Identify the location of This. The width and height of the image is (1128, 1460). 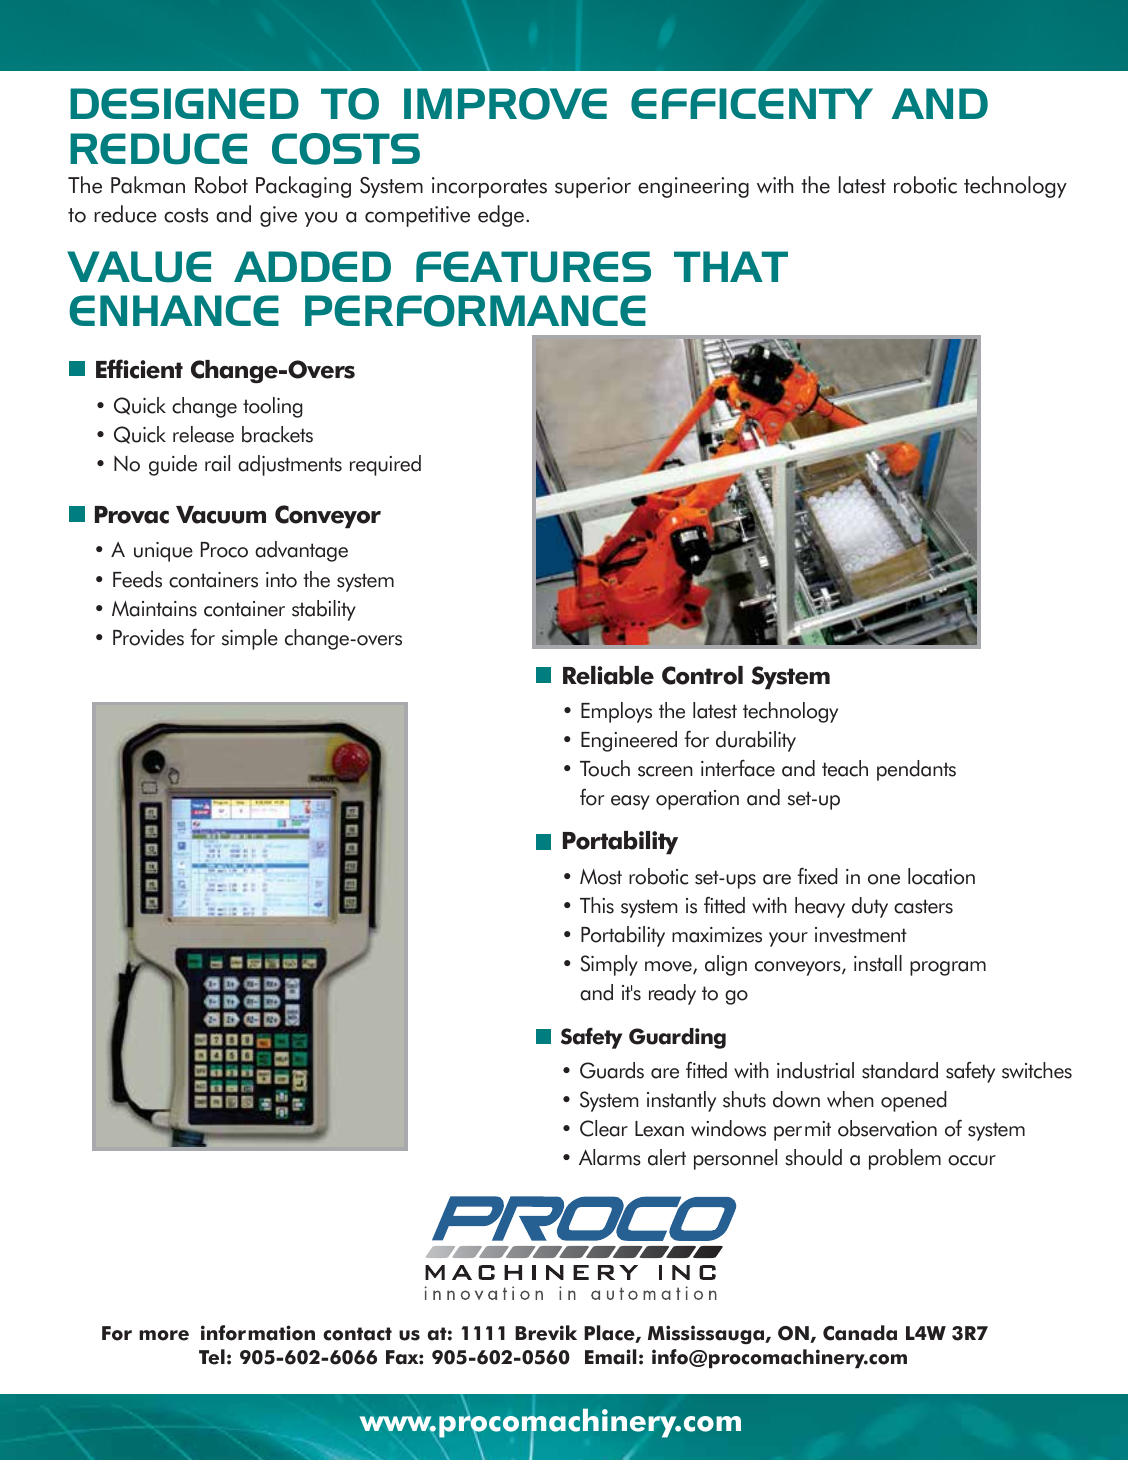
(597, 905).
